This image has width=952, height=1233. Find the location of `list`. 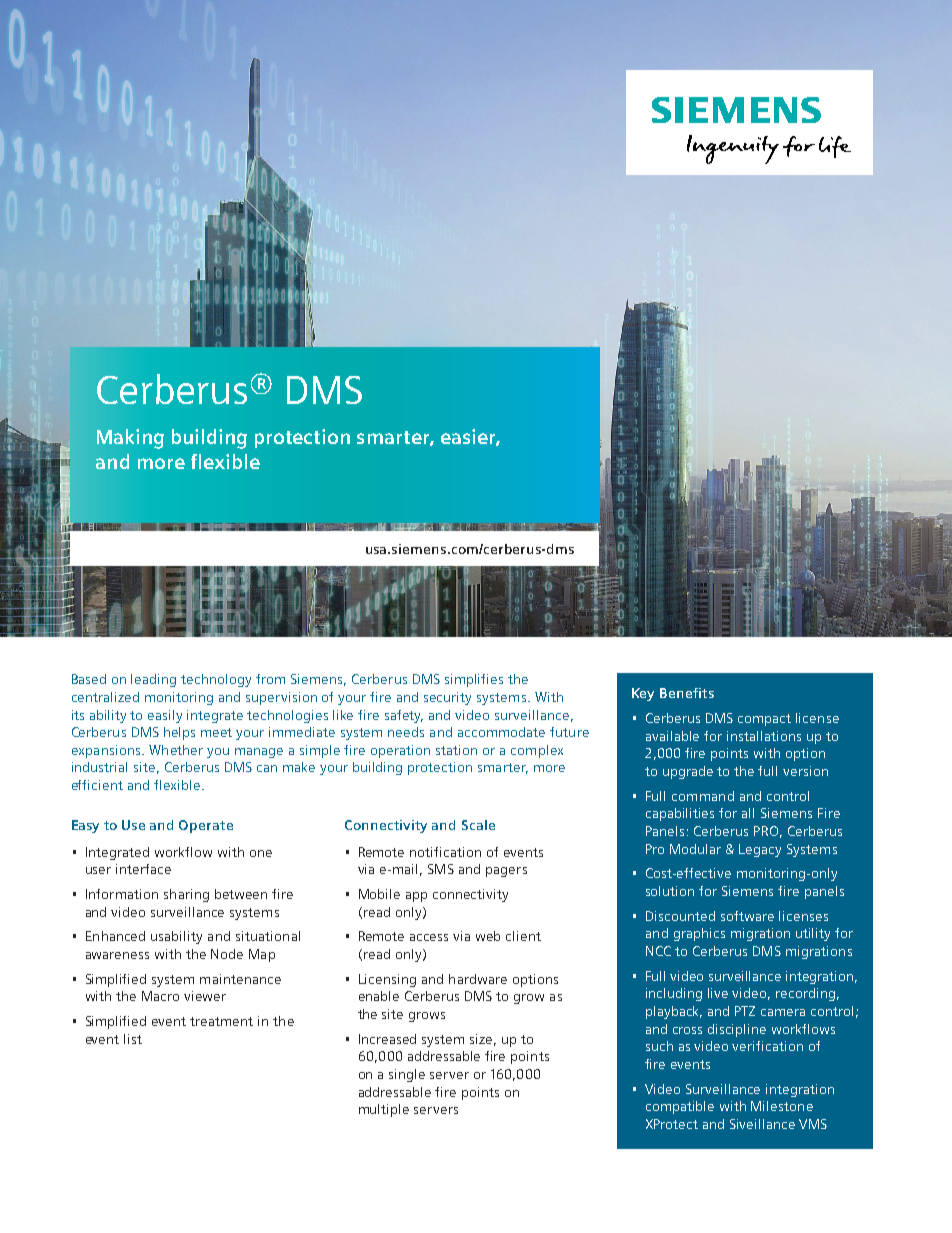

list is located at coordinates (133, 1039).
